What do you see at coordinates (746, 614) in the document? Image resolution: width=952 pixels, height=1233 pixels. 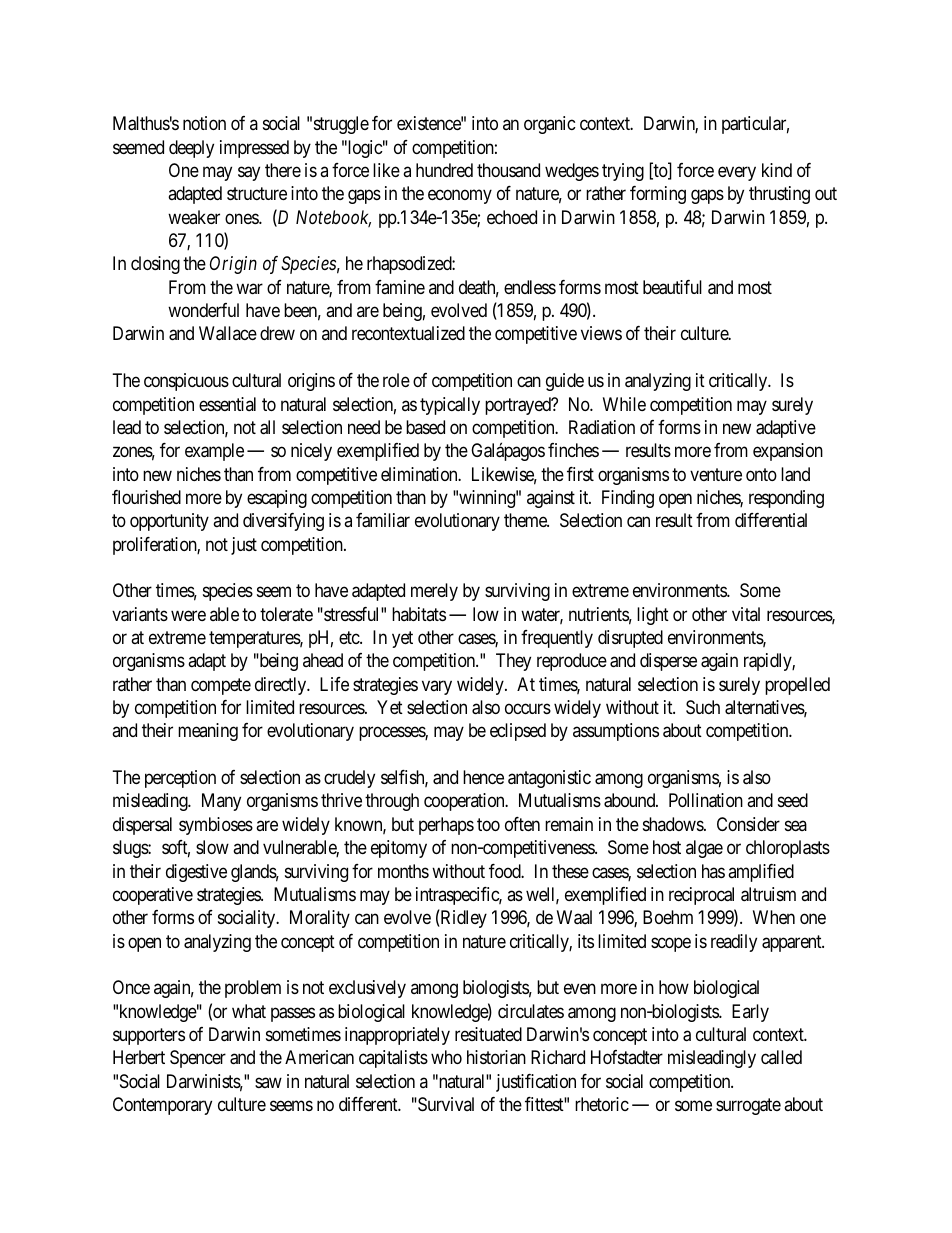 I see `vital` at bounding box center [746, 614].
